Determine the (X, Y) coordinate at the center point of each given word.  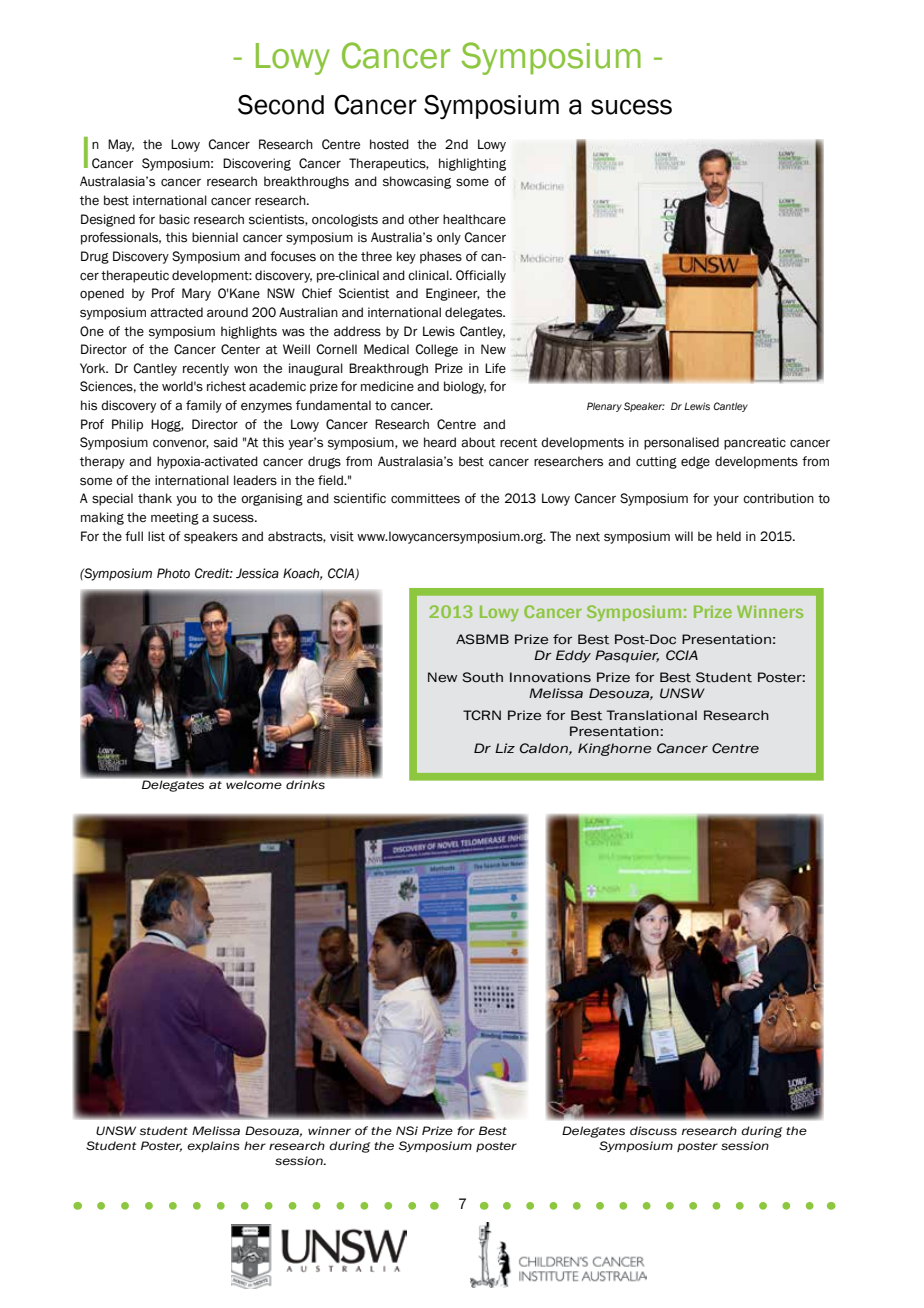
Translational (652, 715)
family (204, 406)
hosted (389, 144)
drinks (305, 784)
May (121, 145)
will (684, 536)
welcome (254, 785)
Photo (173, 573)
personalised (681, 443)
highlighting (472, 164)
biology (465, 387)
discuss (653, 1130)
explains (213, 1146)
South (482, 677)
